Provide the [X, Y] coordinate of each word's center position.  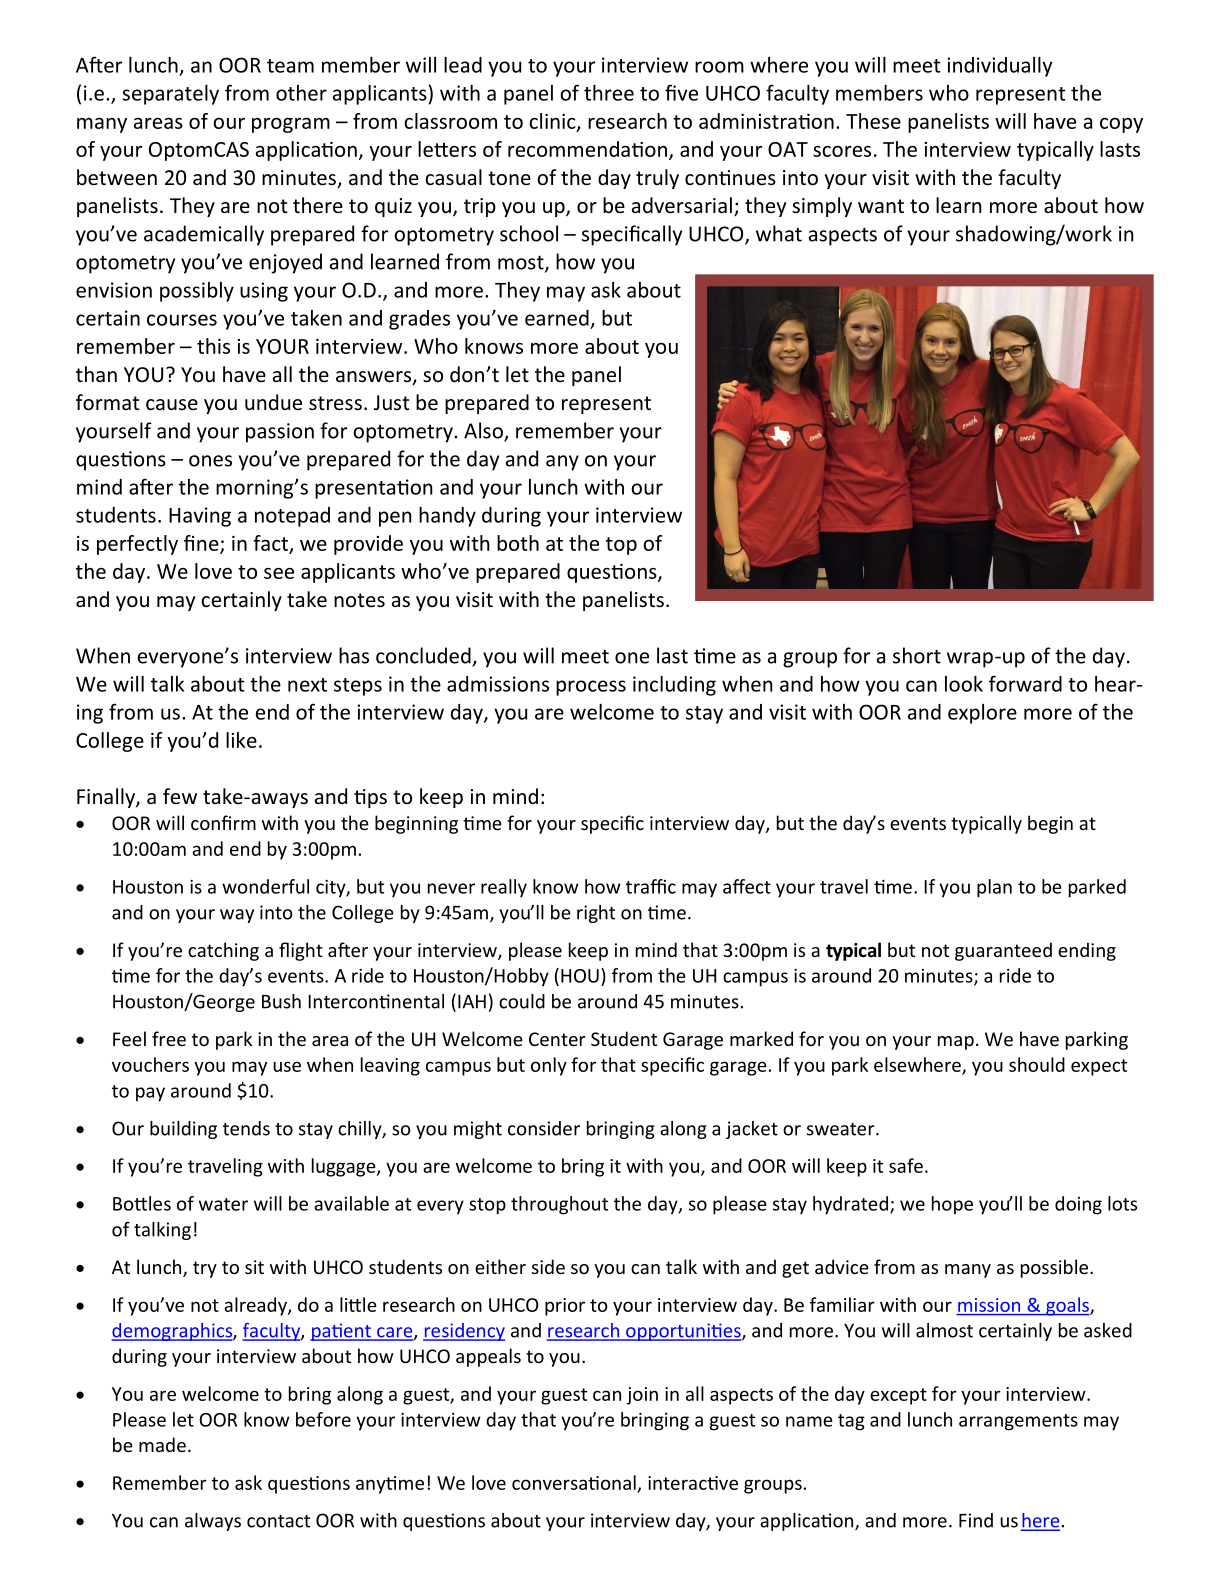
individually [999, 67]
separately [170, 95]
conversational [574, 1482]
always [213, 1522]
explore [982, 714]
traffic [651, 886]
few [180, 796]
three [609, 93]
